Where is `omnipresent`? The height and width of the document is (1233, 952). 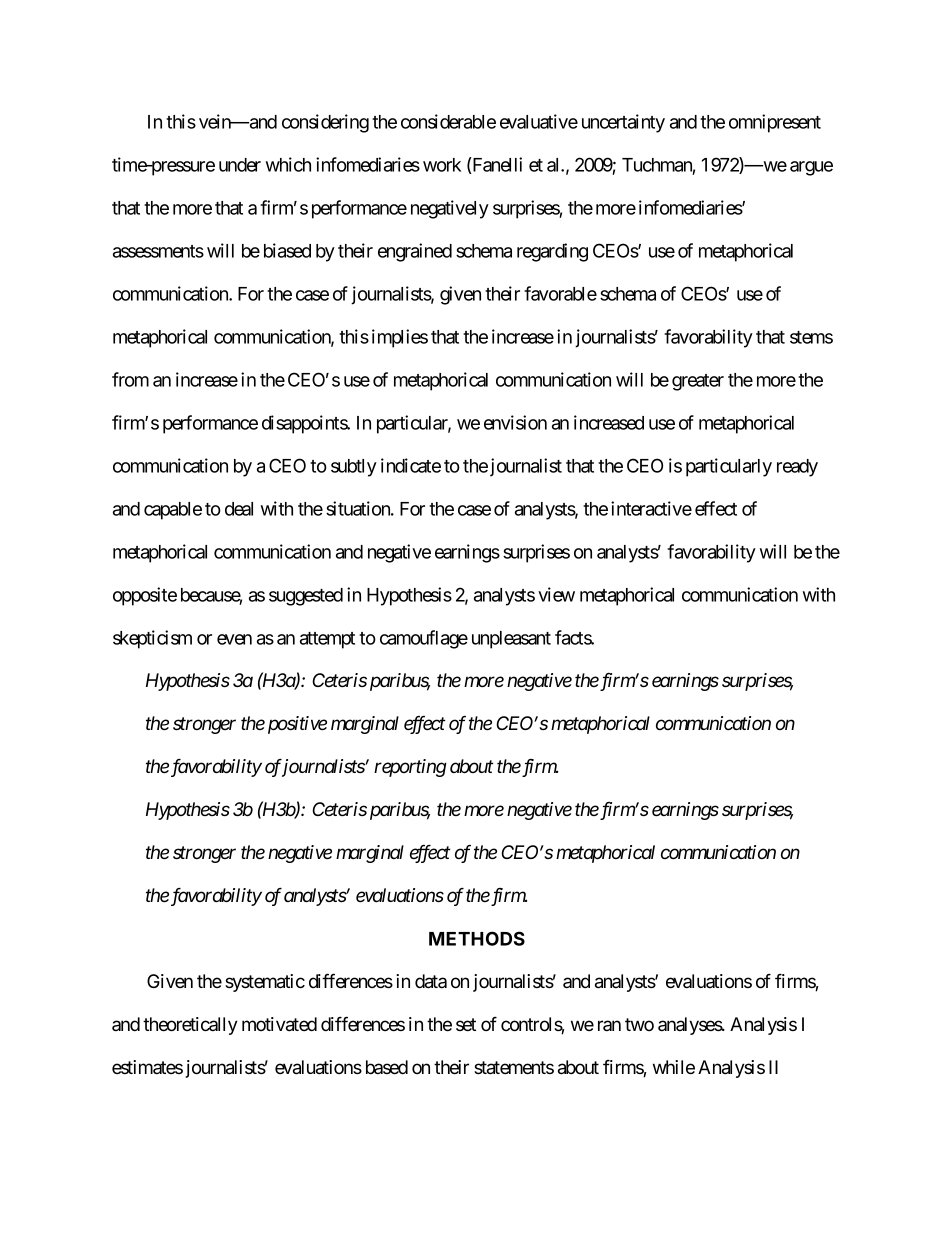 omnipresent is located at coordinates (775, 123).
